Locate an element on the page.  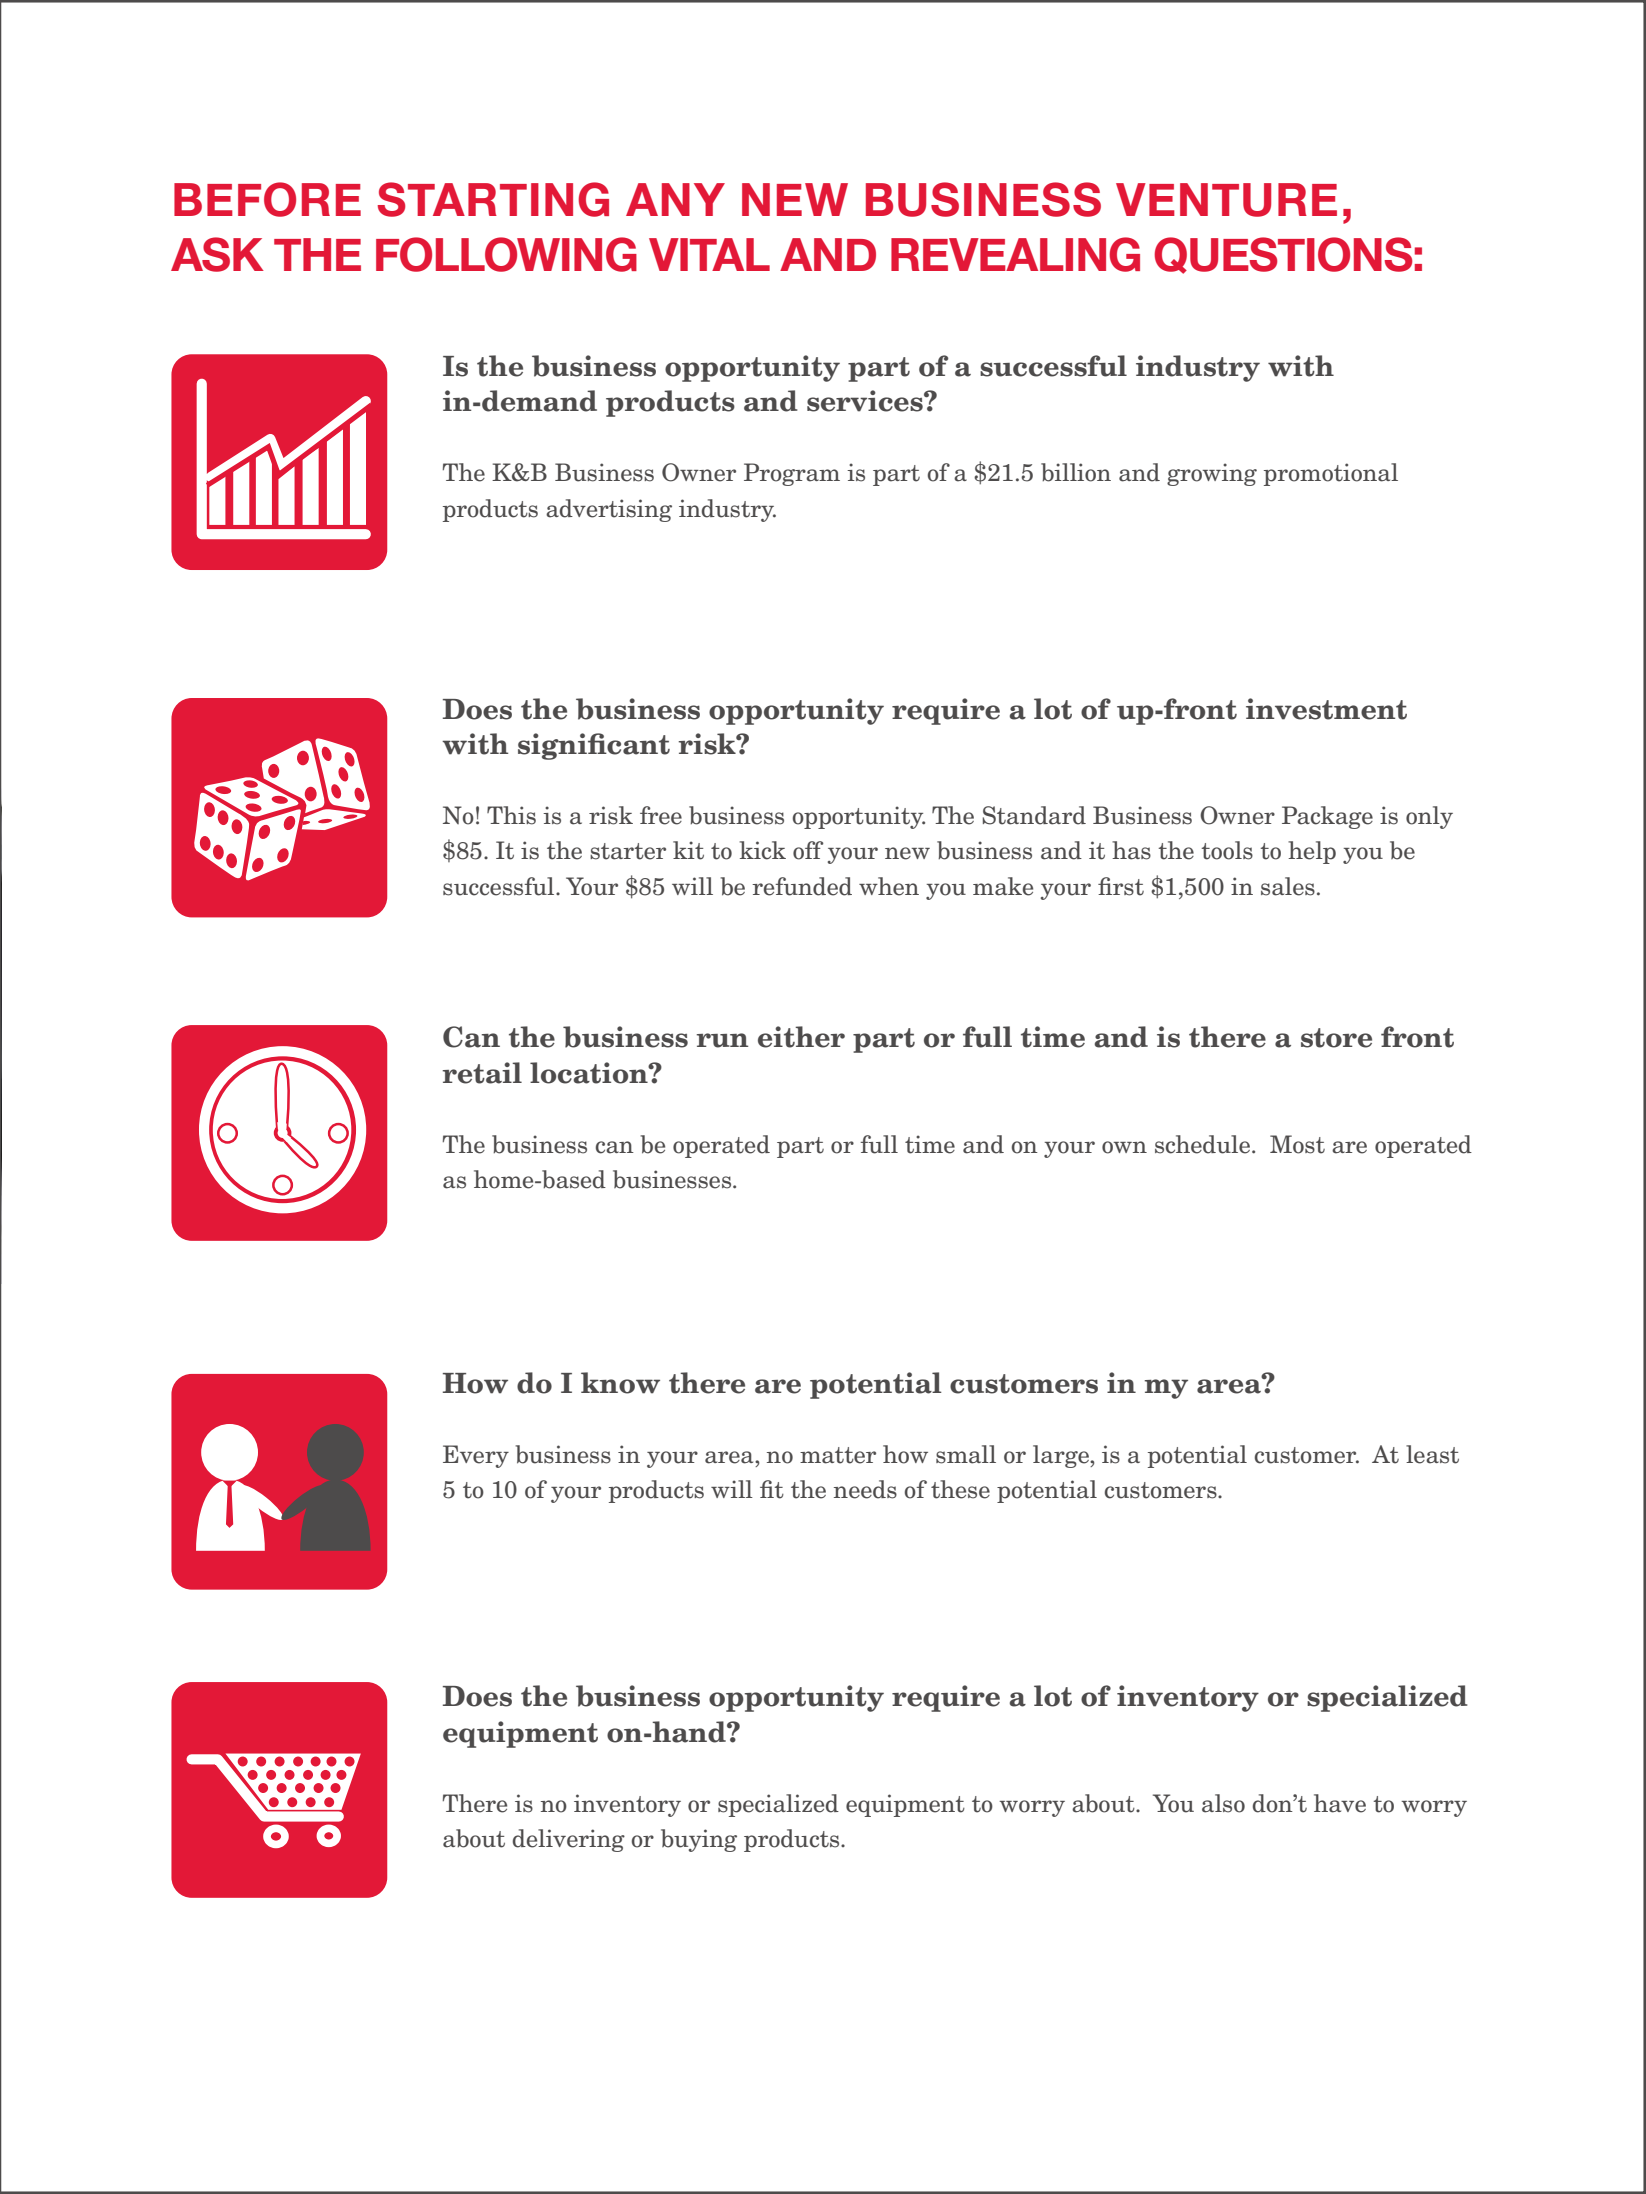
BEFORE is located at coordinates (267, 199).
